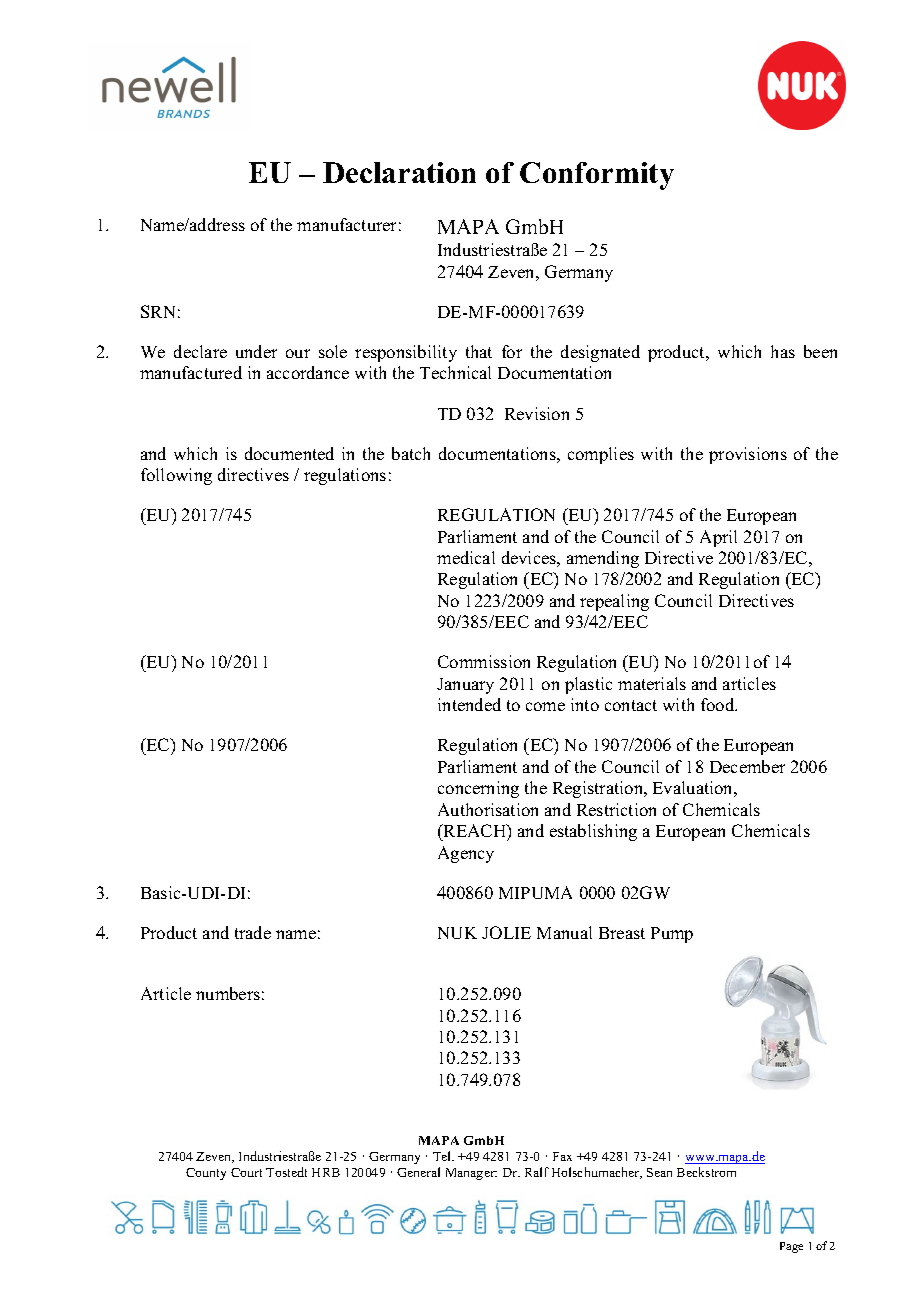 Image resolution: width=924 pixels, height=1308 pixels. Describe the element at coordinates (597, 176) in the screenshot. I see `Conformity` at that location.
